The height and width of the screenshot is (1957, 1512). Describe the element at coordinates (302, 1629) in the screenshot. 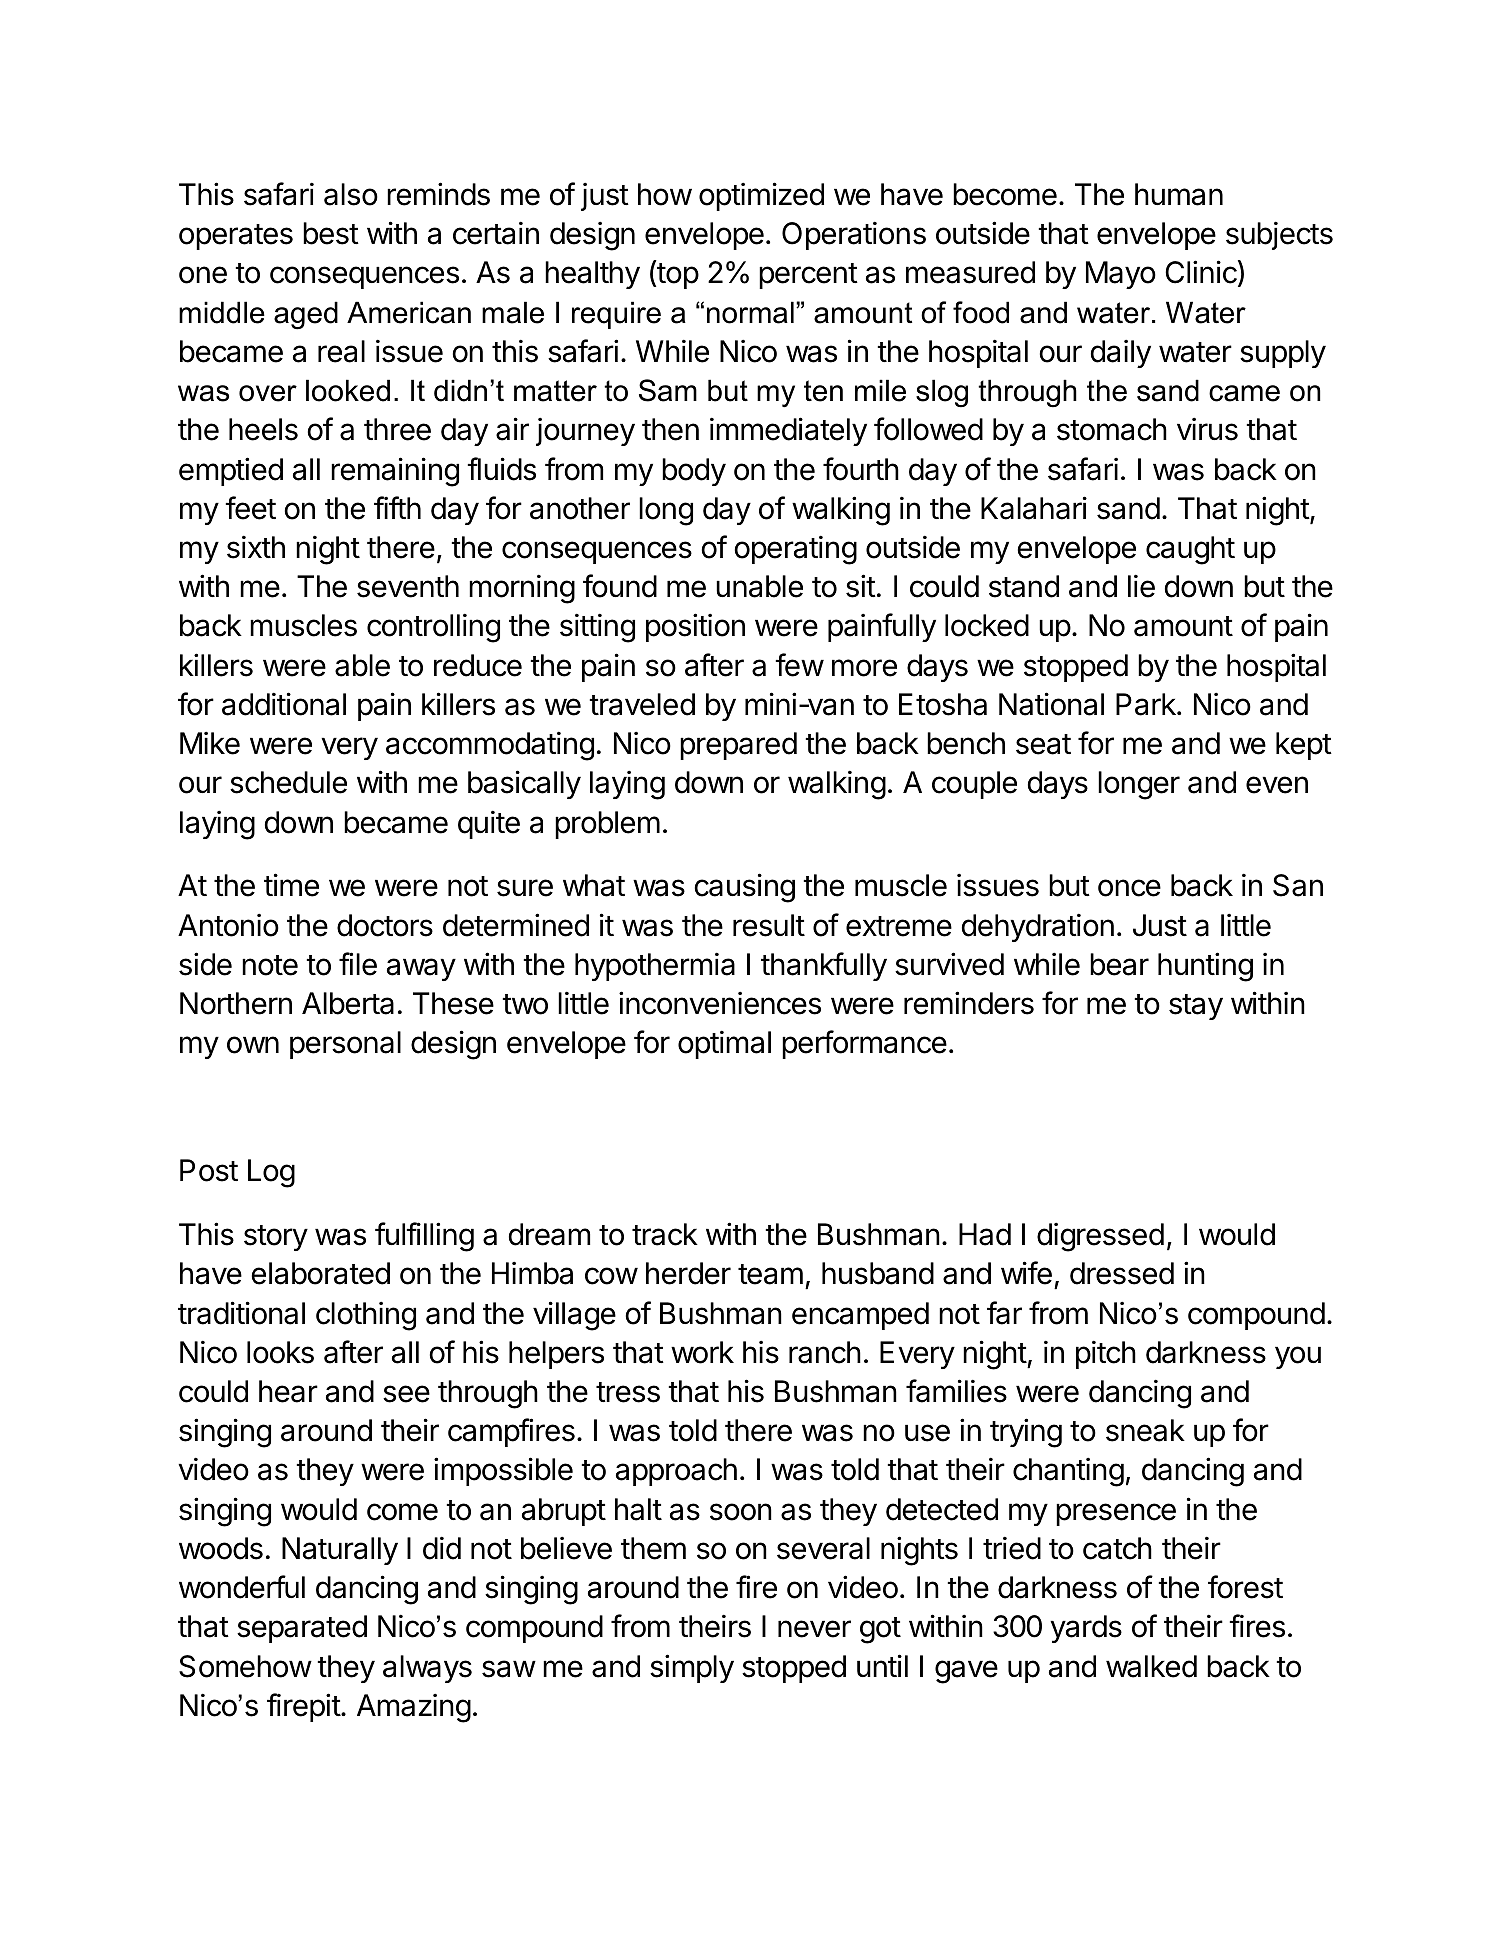

I see `separated` at that location.
